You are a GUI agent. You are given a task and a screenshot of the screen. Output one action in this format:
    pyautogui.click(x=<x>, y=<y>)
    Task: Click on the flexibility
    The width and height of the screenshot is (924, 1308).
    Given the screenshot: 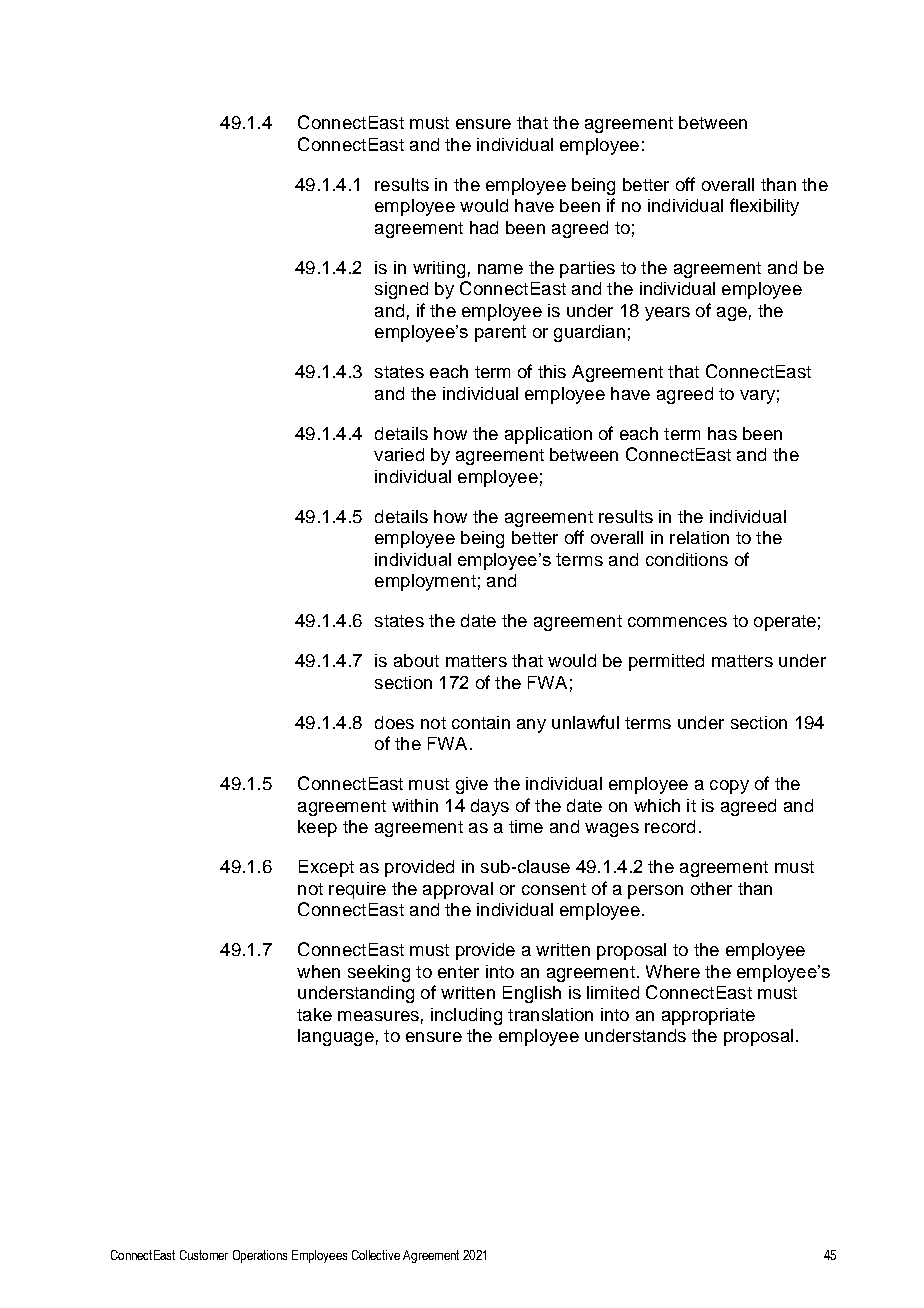 What is the action you would take?
    pyautogui.click(x=764, y=207)
